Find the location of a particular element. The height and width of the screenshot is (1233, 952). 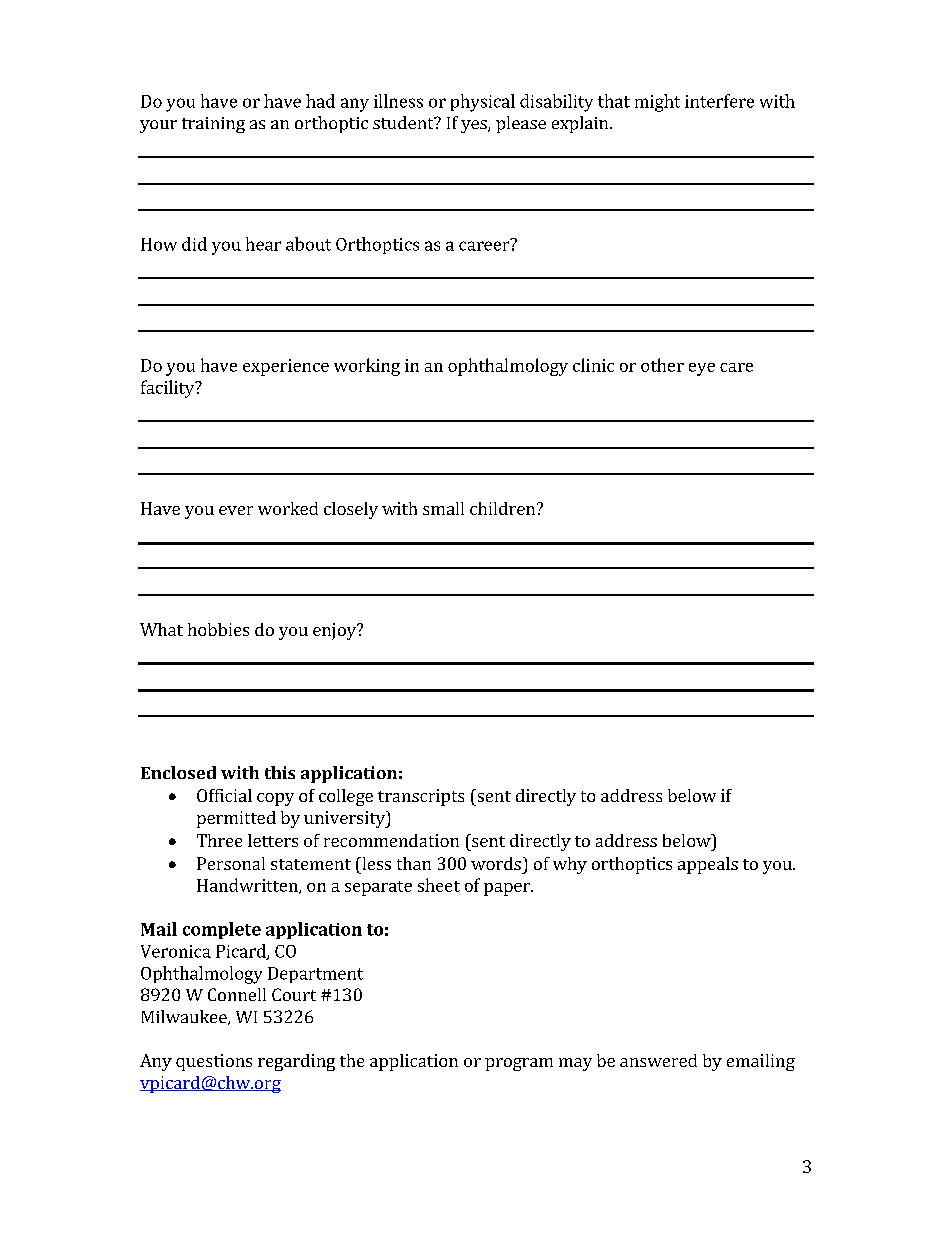

student is located at coordinates (404, 122).
